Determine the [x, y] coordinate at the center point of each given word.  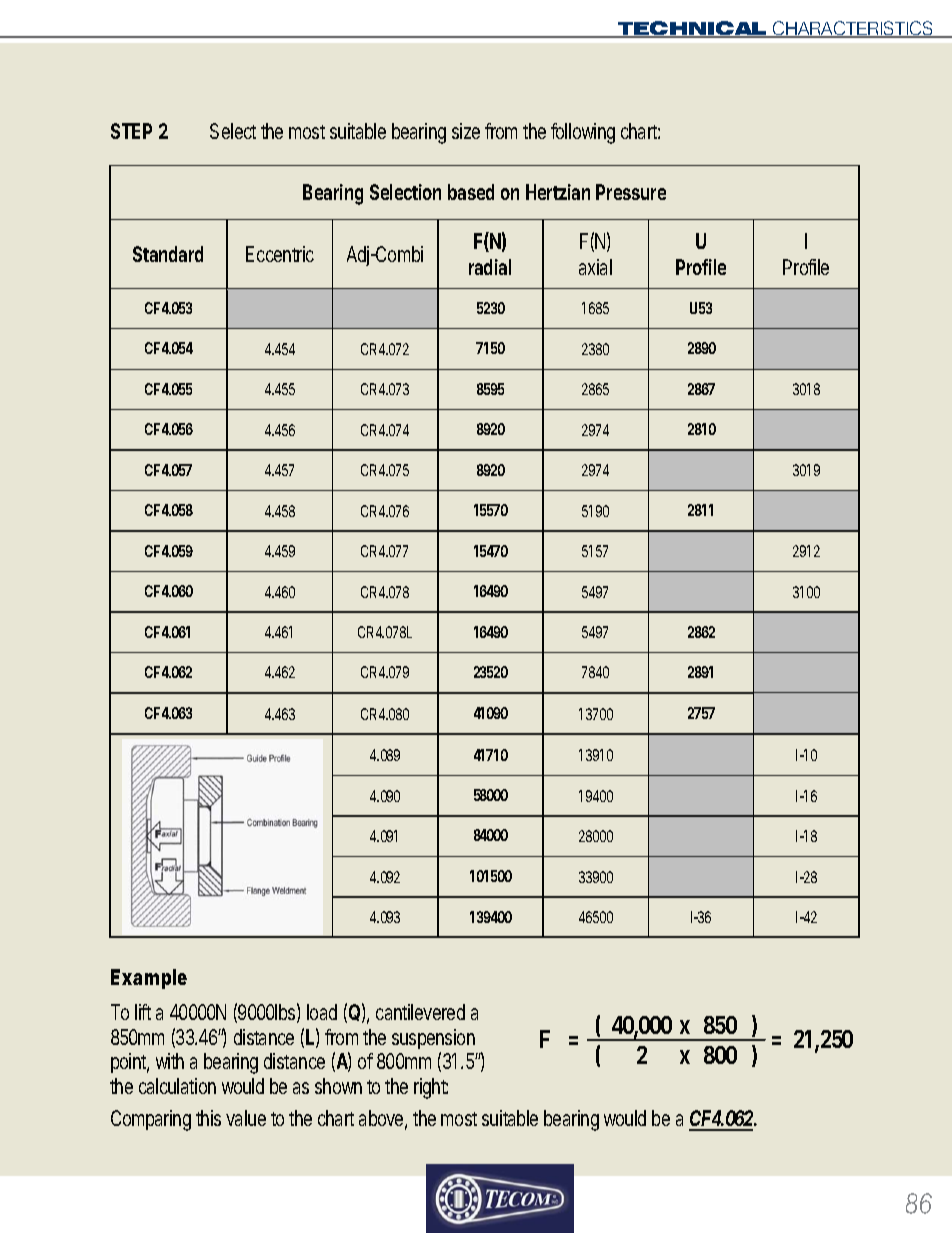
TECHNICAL [692, 29]
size [466, 131]
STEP [131, 131]
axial [595, 267]
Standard [168, 254]
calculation [177, 1086]
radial [490, 267]
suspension [433, 1039]
